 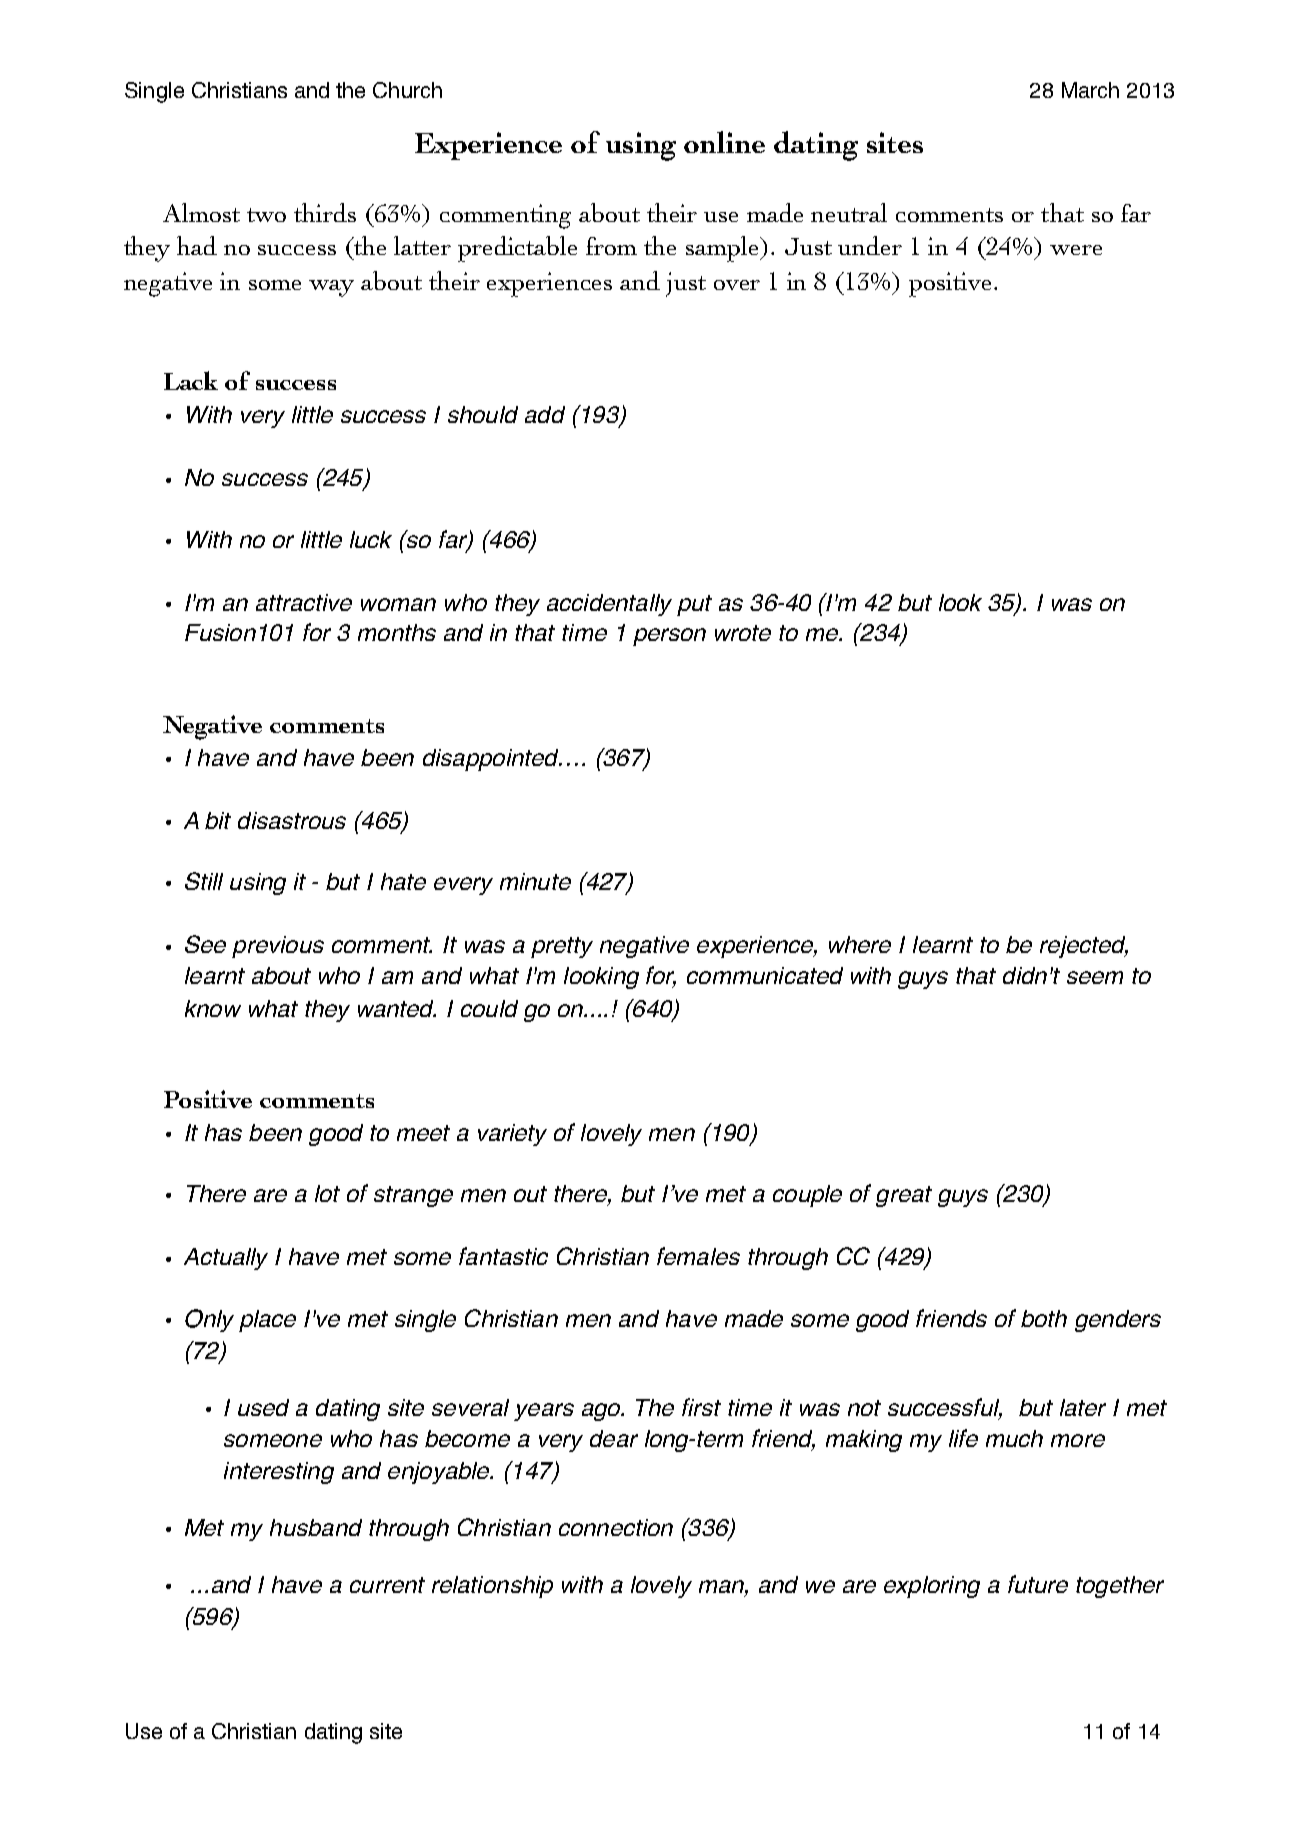 What do you see at coordinates (724, 142) in the screenshot?
I see `online` at bounding box center [724, 142].
